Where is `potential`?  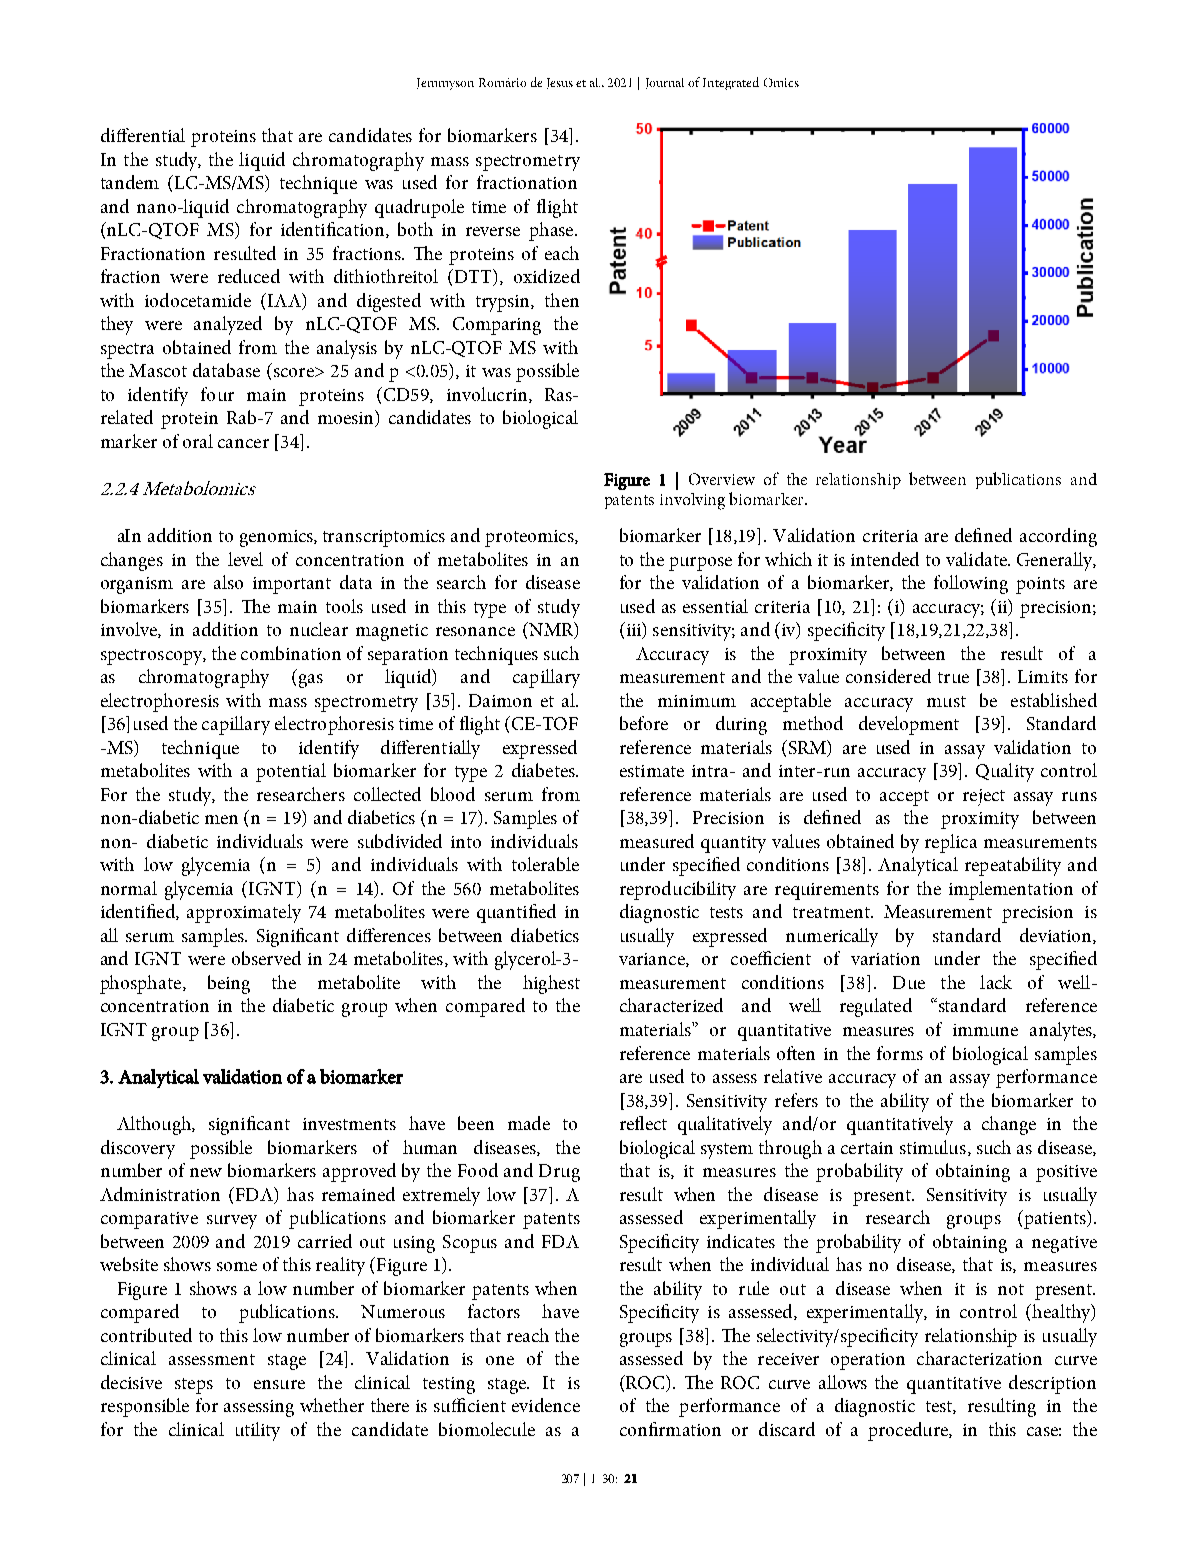 potential is located at coordinates (291, 772).
